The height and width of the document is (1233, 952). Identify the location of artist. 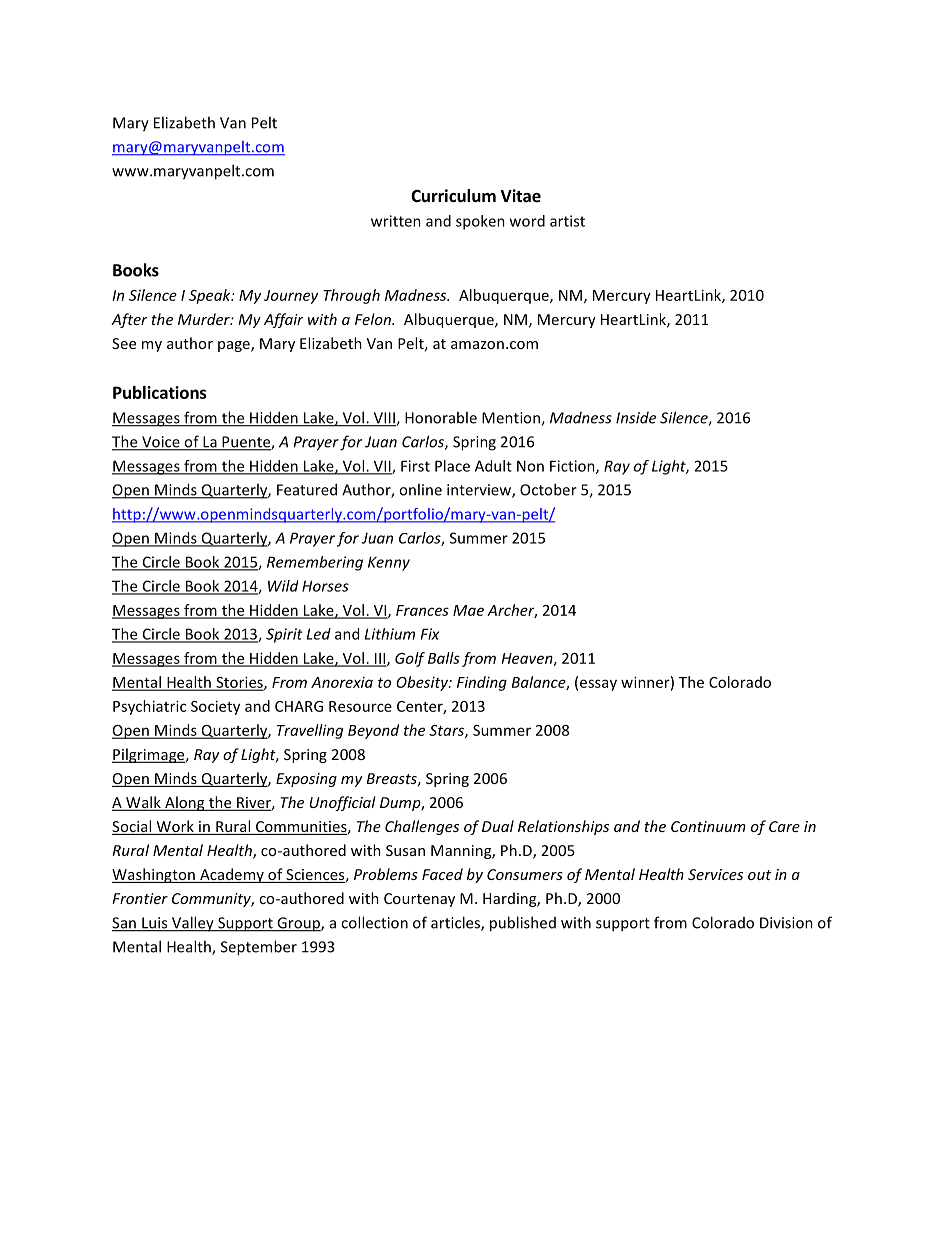
(567, 221).
